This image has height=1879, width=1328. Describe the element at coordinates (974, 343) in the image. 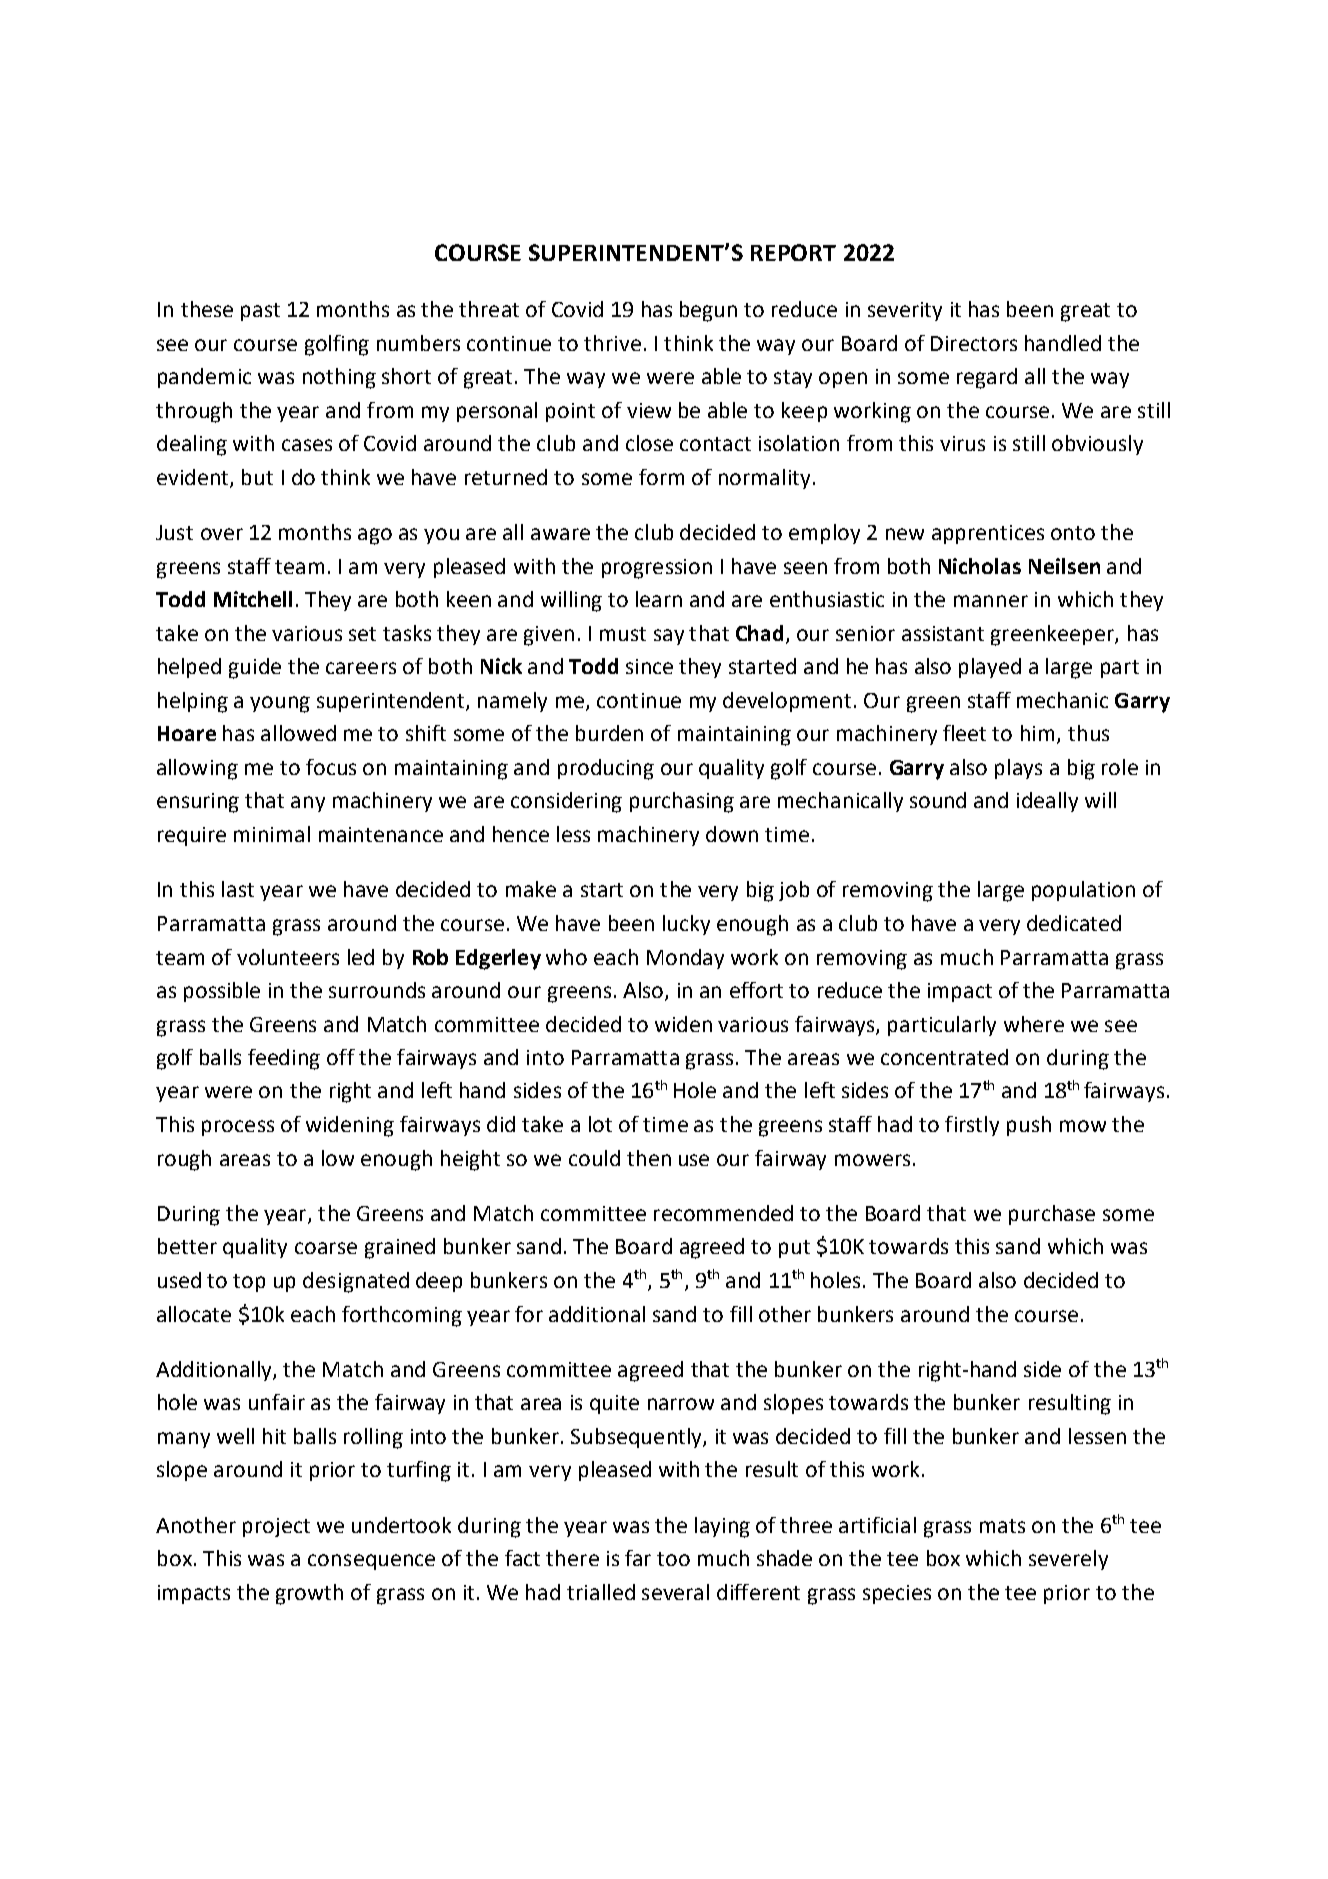

I see `Directors` at that location.
